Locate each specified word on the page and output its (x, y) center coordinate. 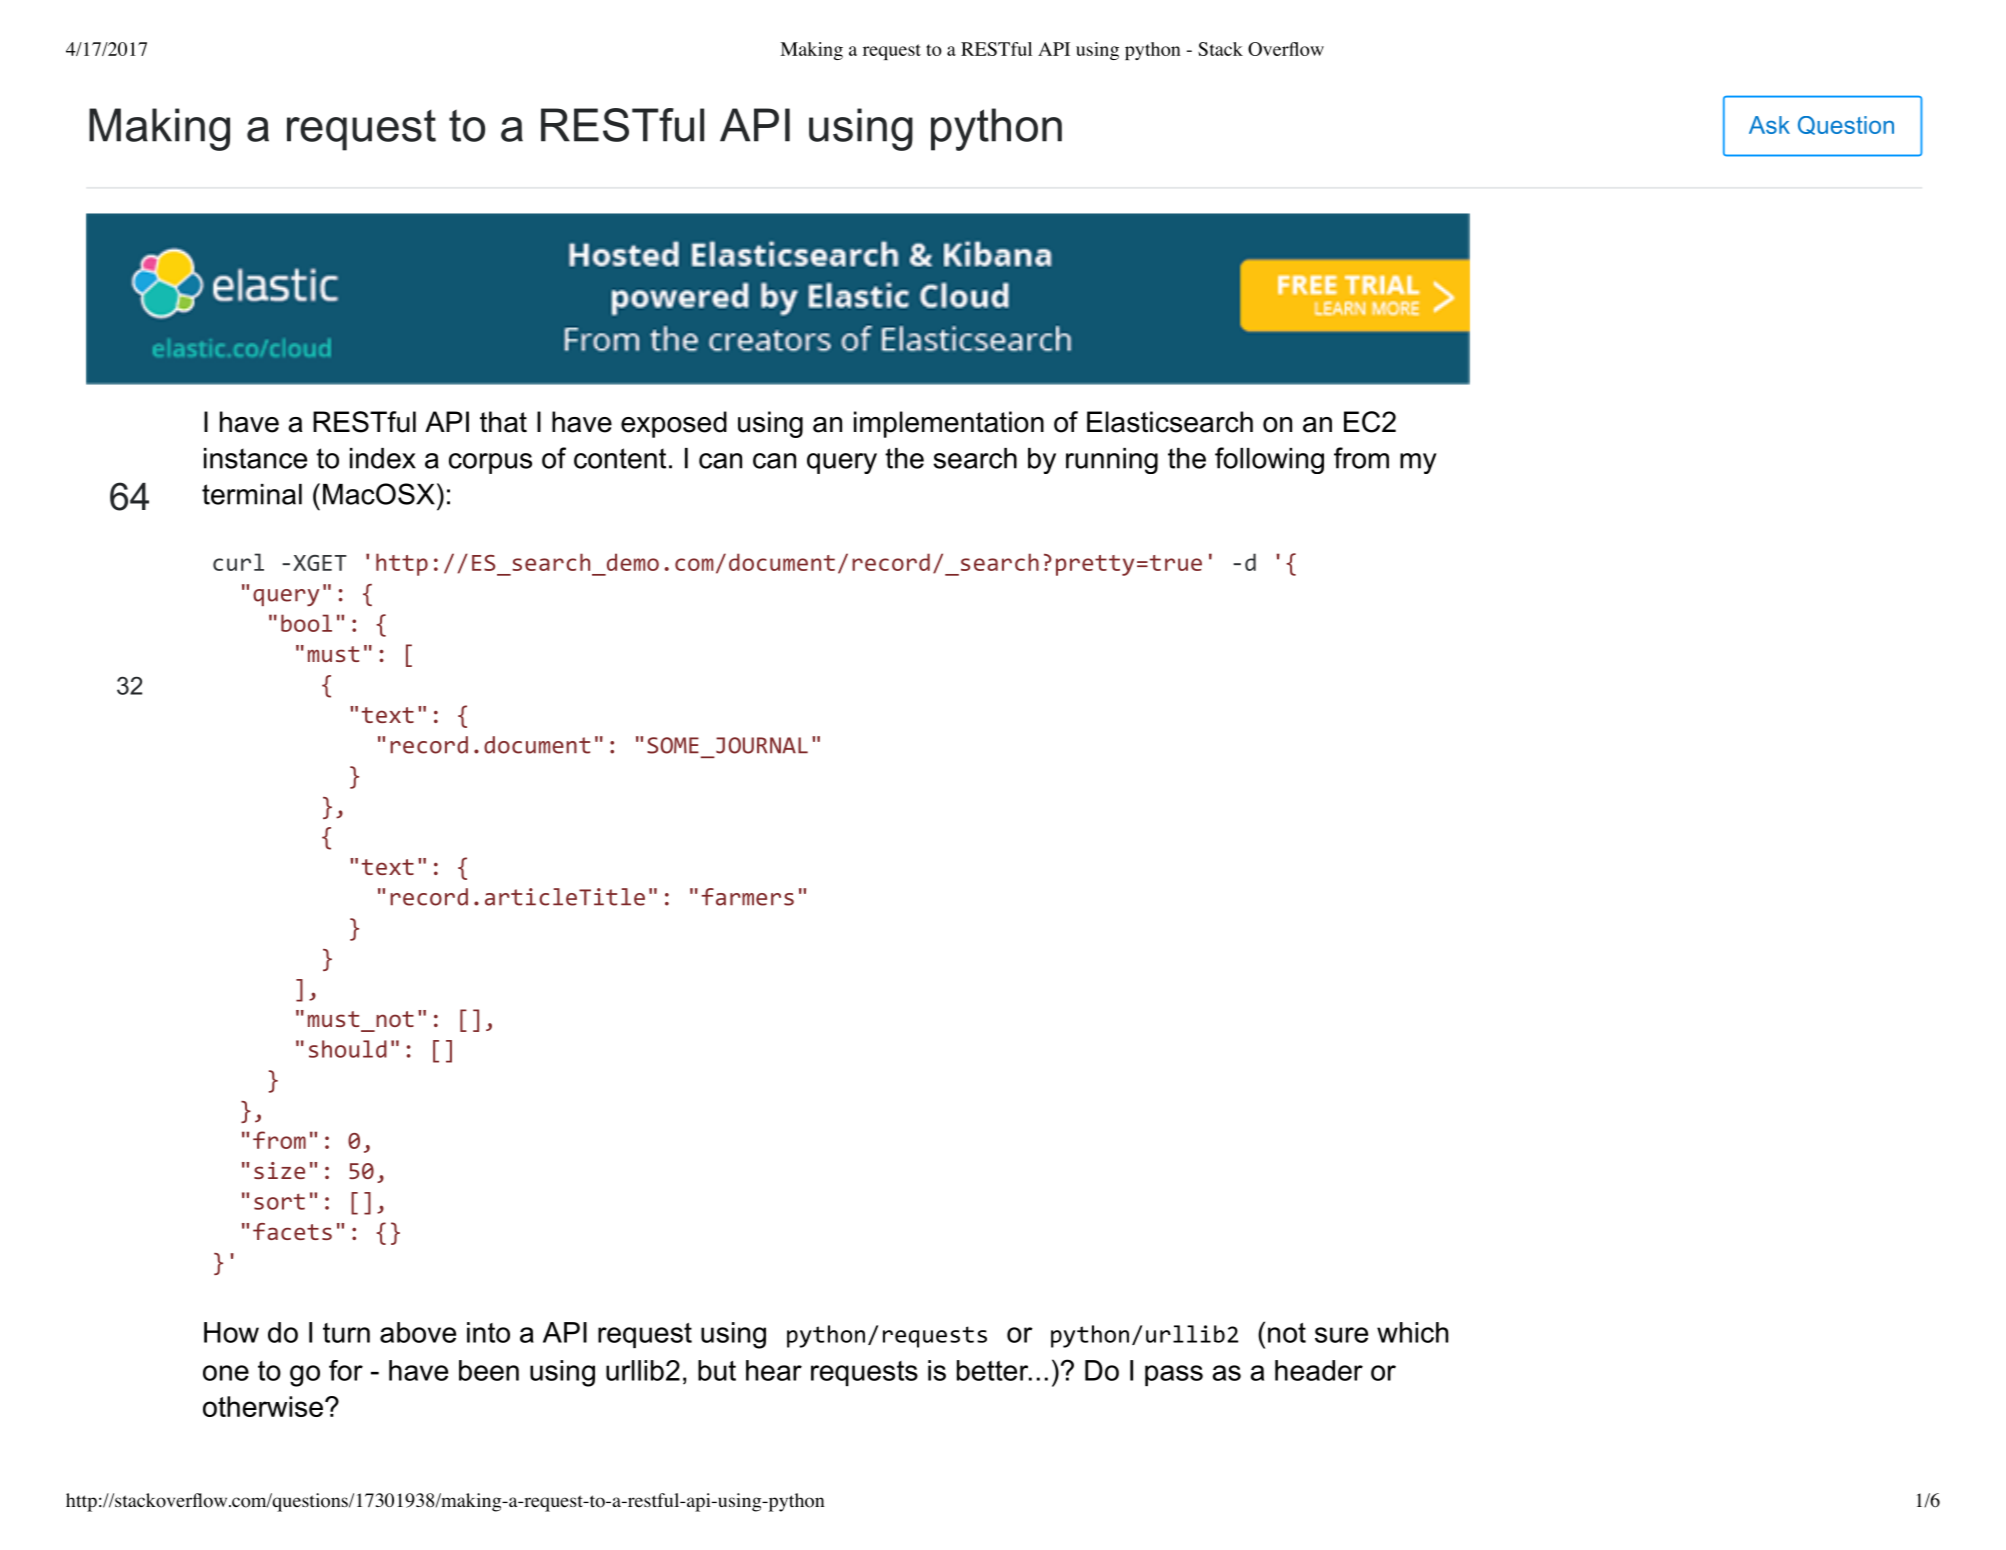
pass (1174, 1375)
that (503, 422)
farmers (747, 897)
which (1412, 1332)
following (1269, 460)
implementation (949, 424)
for (346, 1370)
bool (306, 623)
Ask (1769, 125)
